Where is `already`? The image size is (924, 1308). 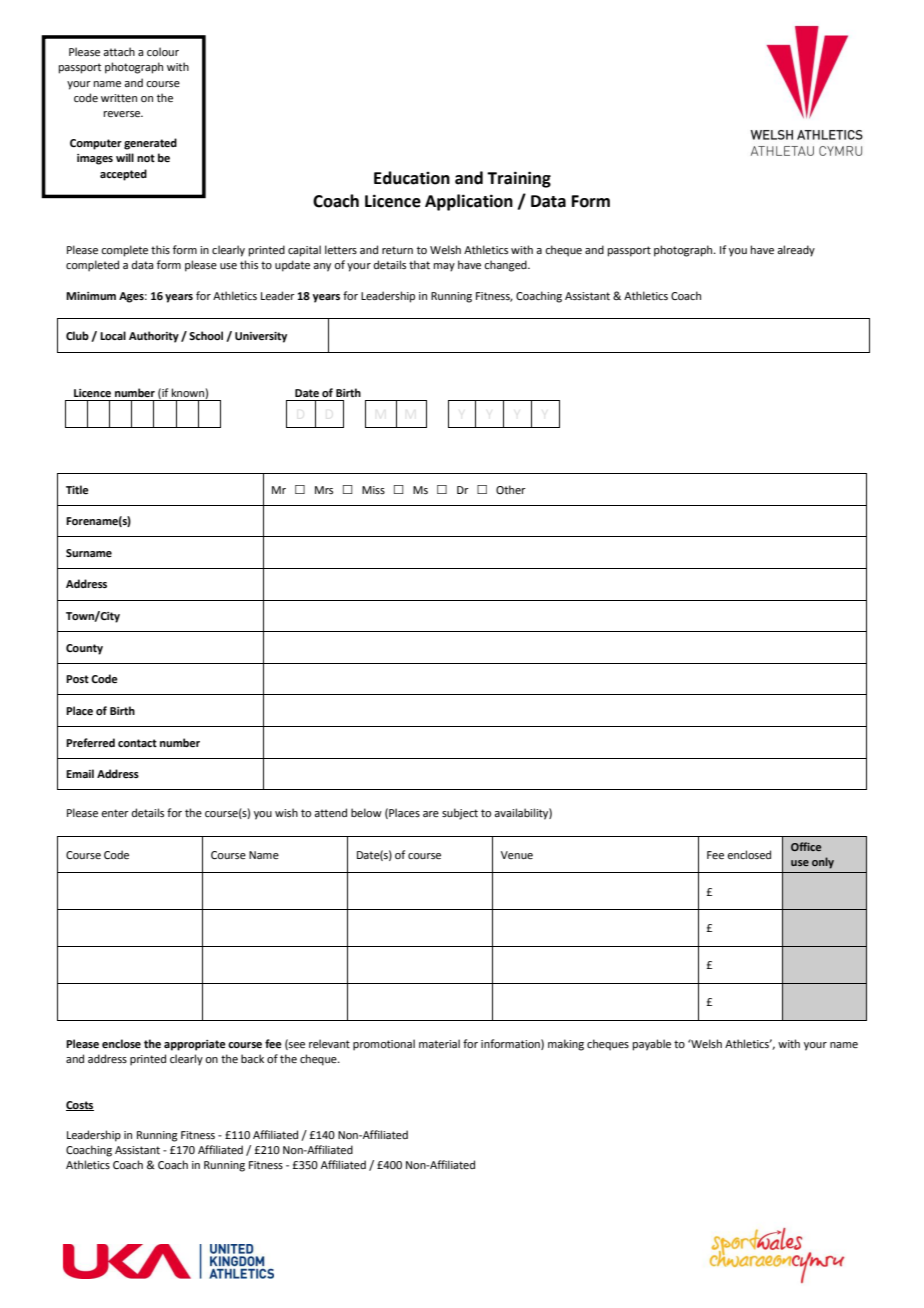 already is located at coordinates (796, 251).
